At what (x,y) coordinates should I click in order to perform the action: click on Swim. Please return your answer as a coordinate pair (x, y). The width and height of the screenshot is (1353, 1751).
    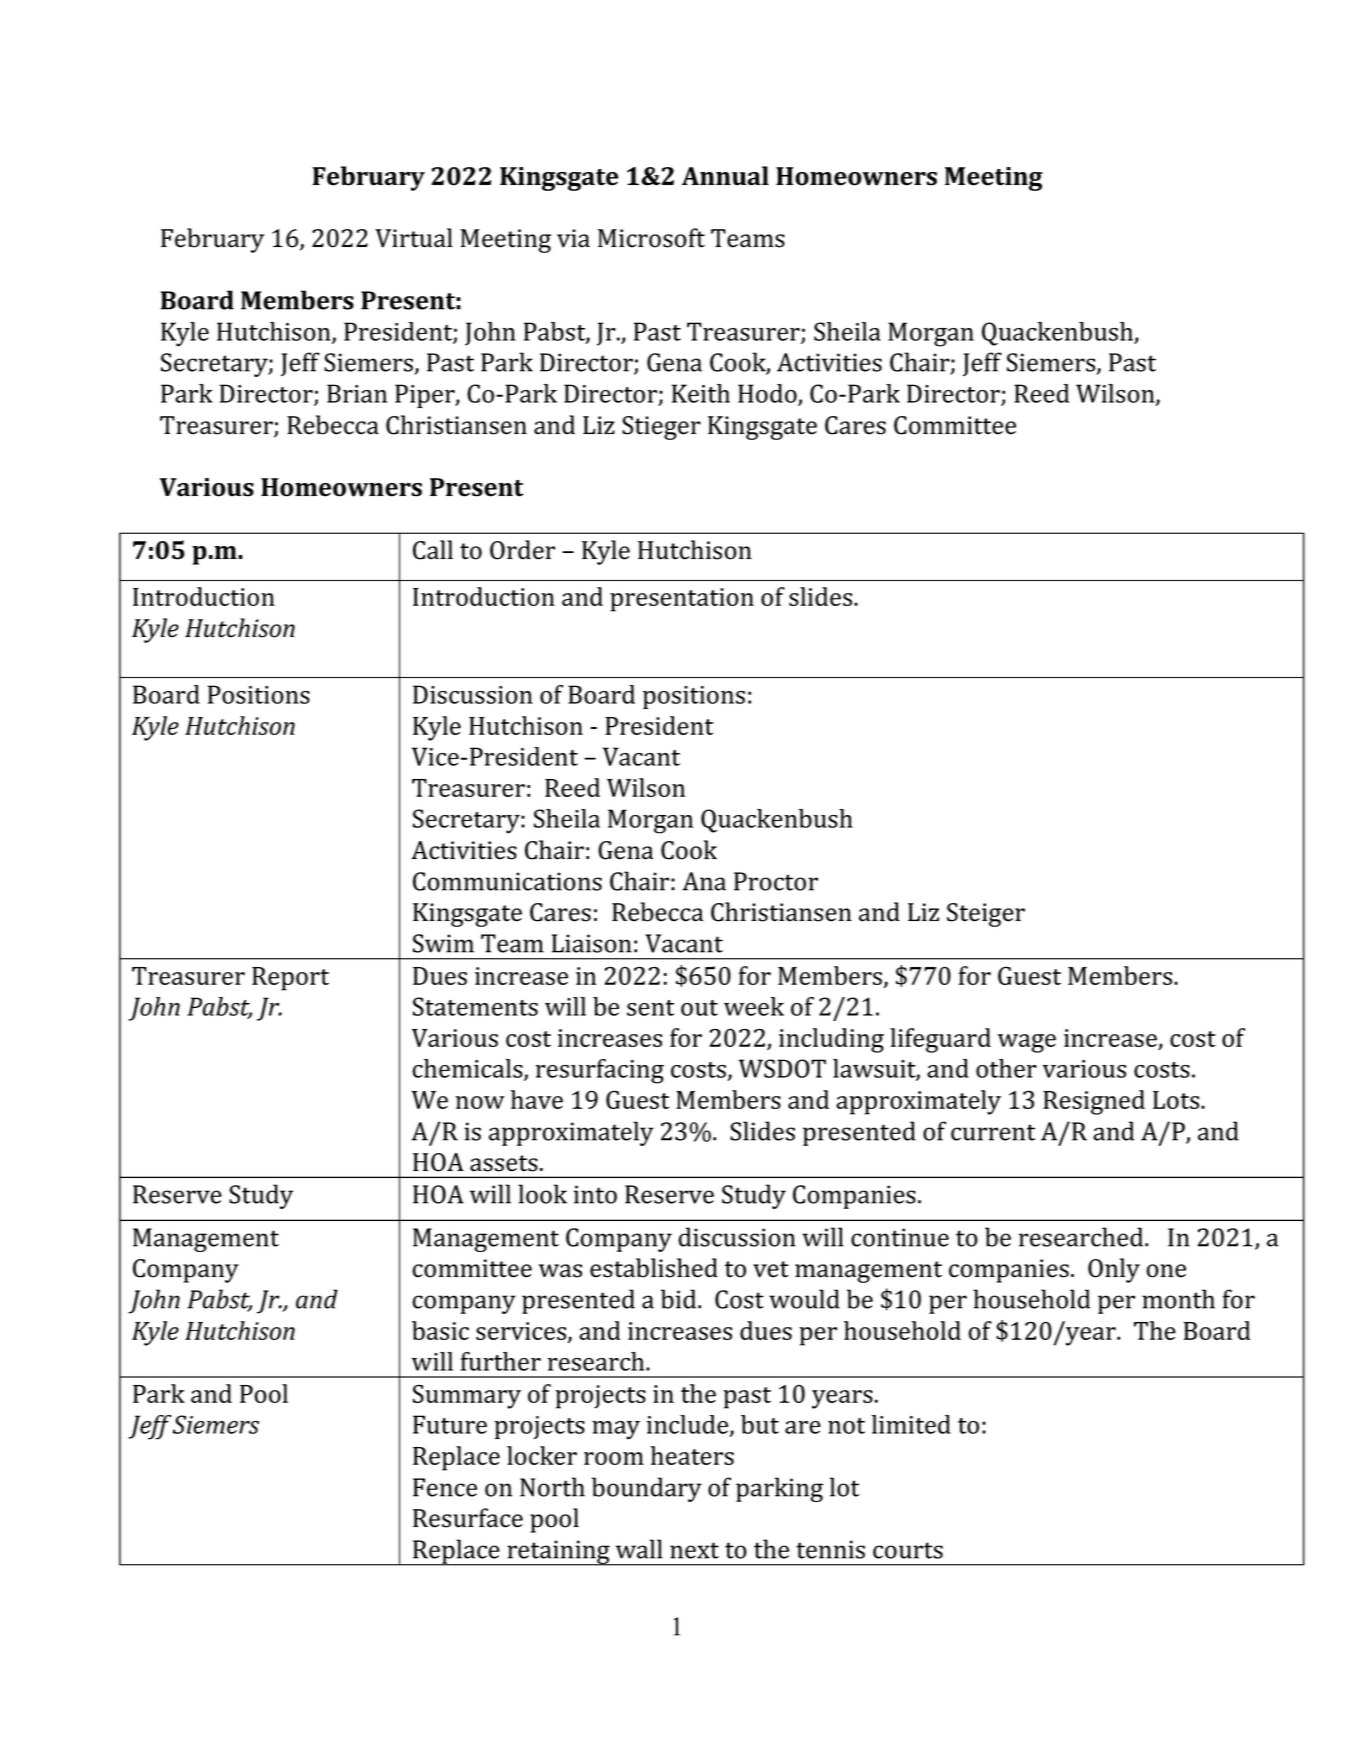
    Looking at the image, I should click on (443, 943).
